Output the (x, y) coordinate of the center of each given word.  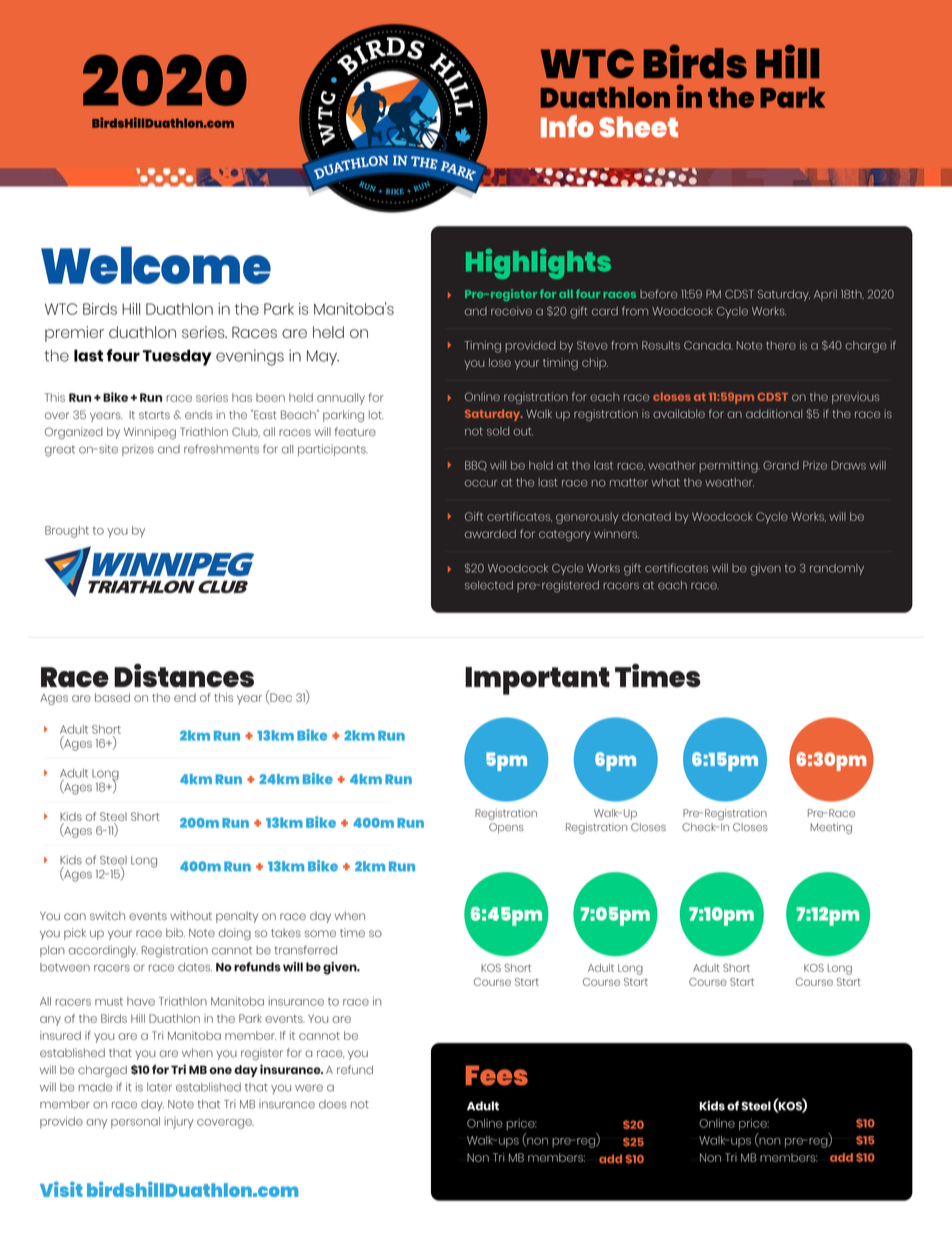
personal (135, 1122)
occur (481, 483)
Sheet (638, 127)
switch (107, 915)
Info (567, 126)
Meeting (831, 828)
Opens (506, 828)
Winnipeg (150, 433)
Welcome (156, 265)
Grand (781, 465)
